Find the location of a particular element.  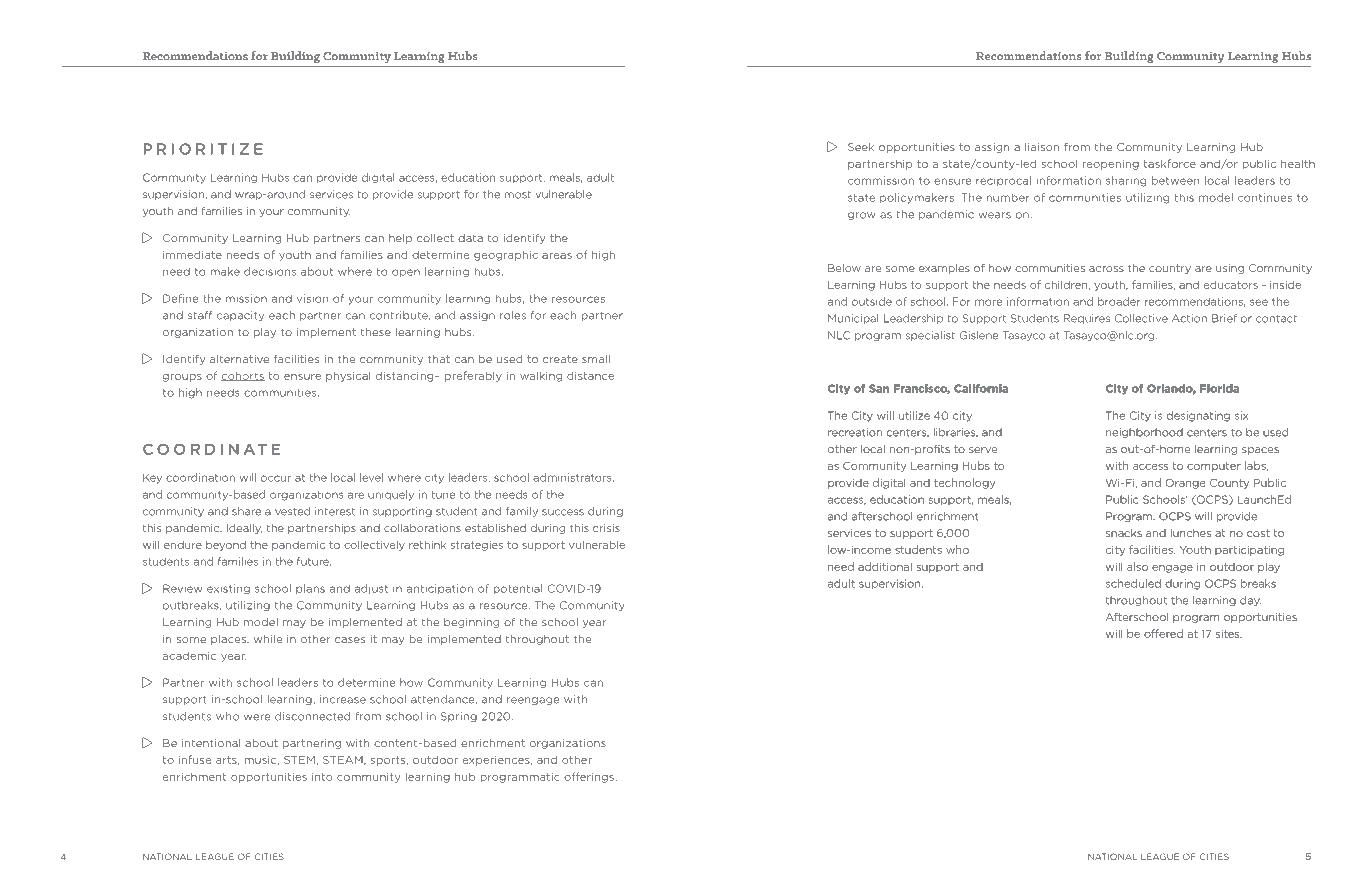

offered is located at coordinates (1163, 633).
